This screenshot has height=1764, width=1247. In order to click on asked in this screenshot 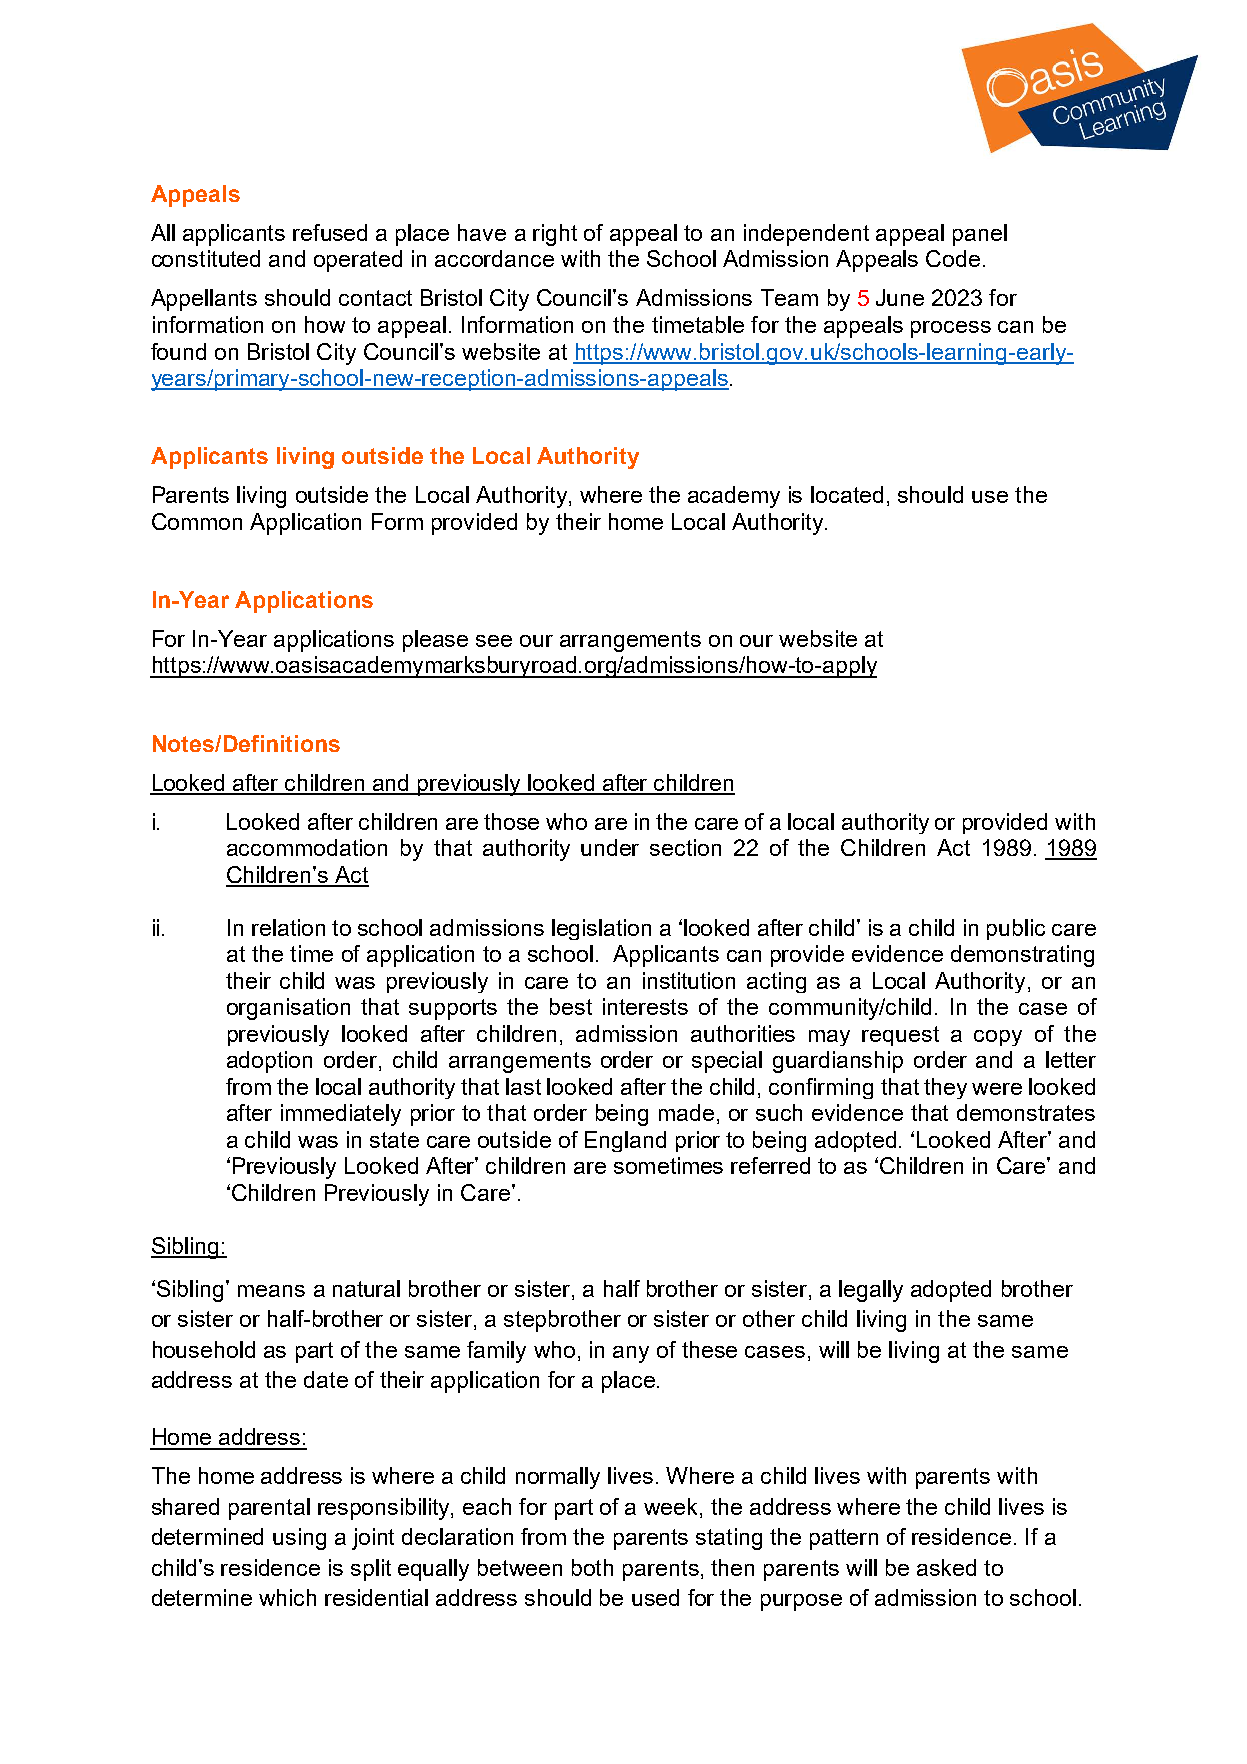, I will do `click(946, 1567)`.
